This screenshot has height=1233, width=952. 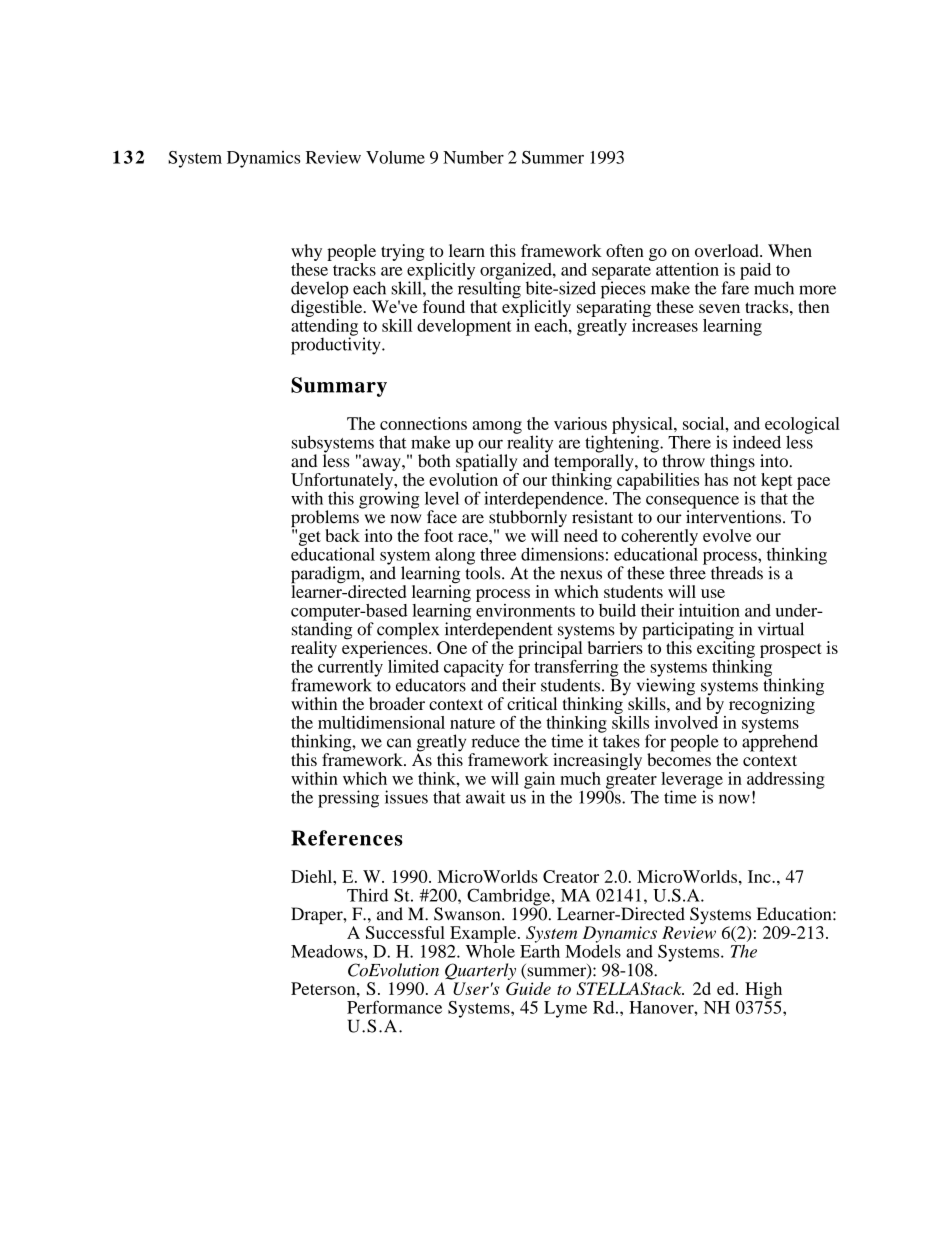 I want to click on addressing, so click(x=786, y=781).
